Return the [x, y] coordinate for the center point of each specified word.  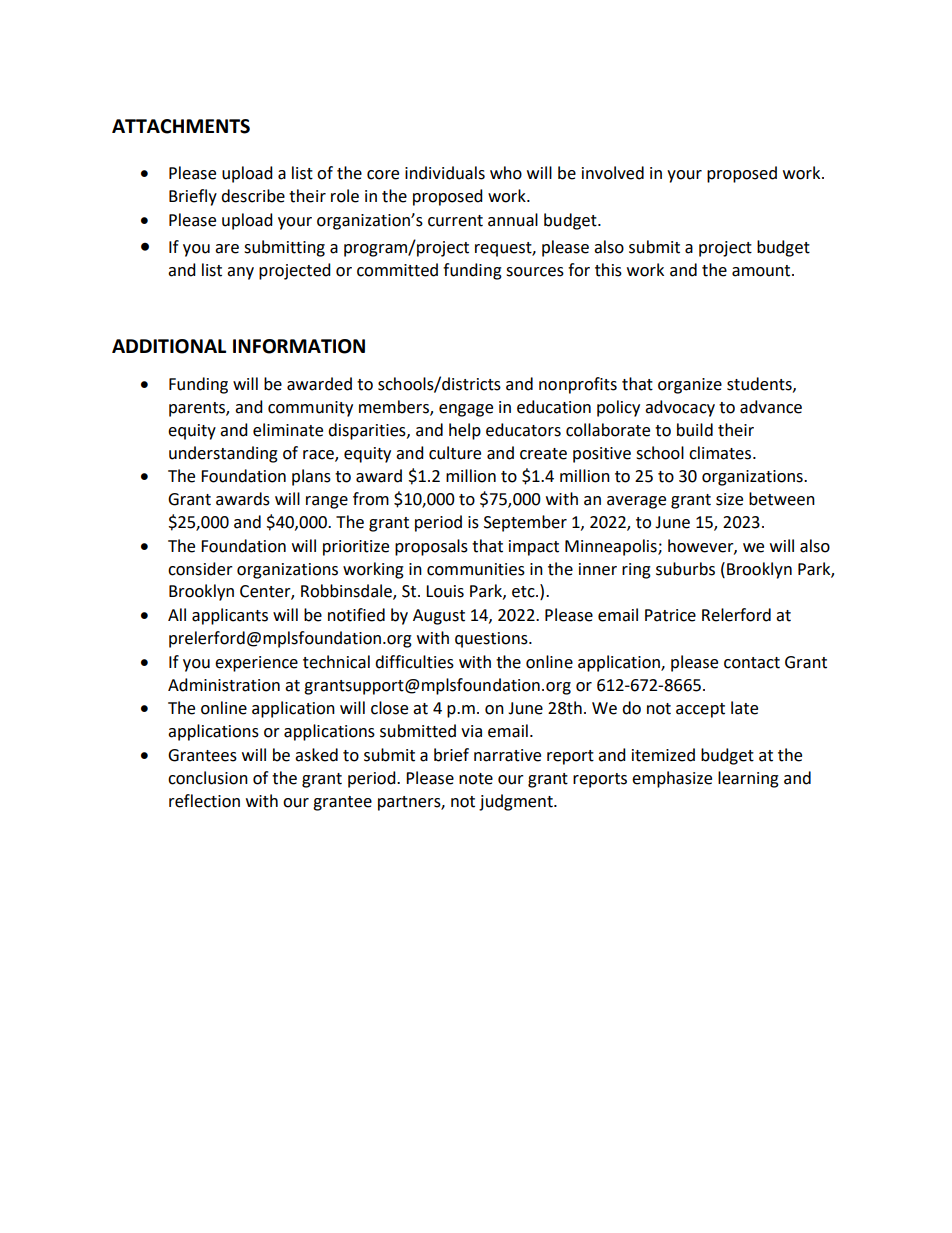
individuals [445, 173]
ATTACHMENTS [181, 126]
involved [613, 173]
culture [455, 453]
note [476, 779]
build [695, 430]
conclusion [208, 778]
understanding [223, 454]
